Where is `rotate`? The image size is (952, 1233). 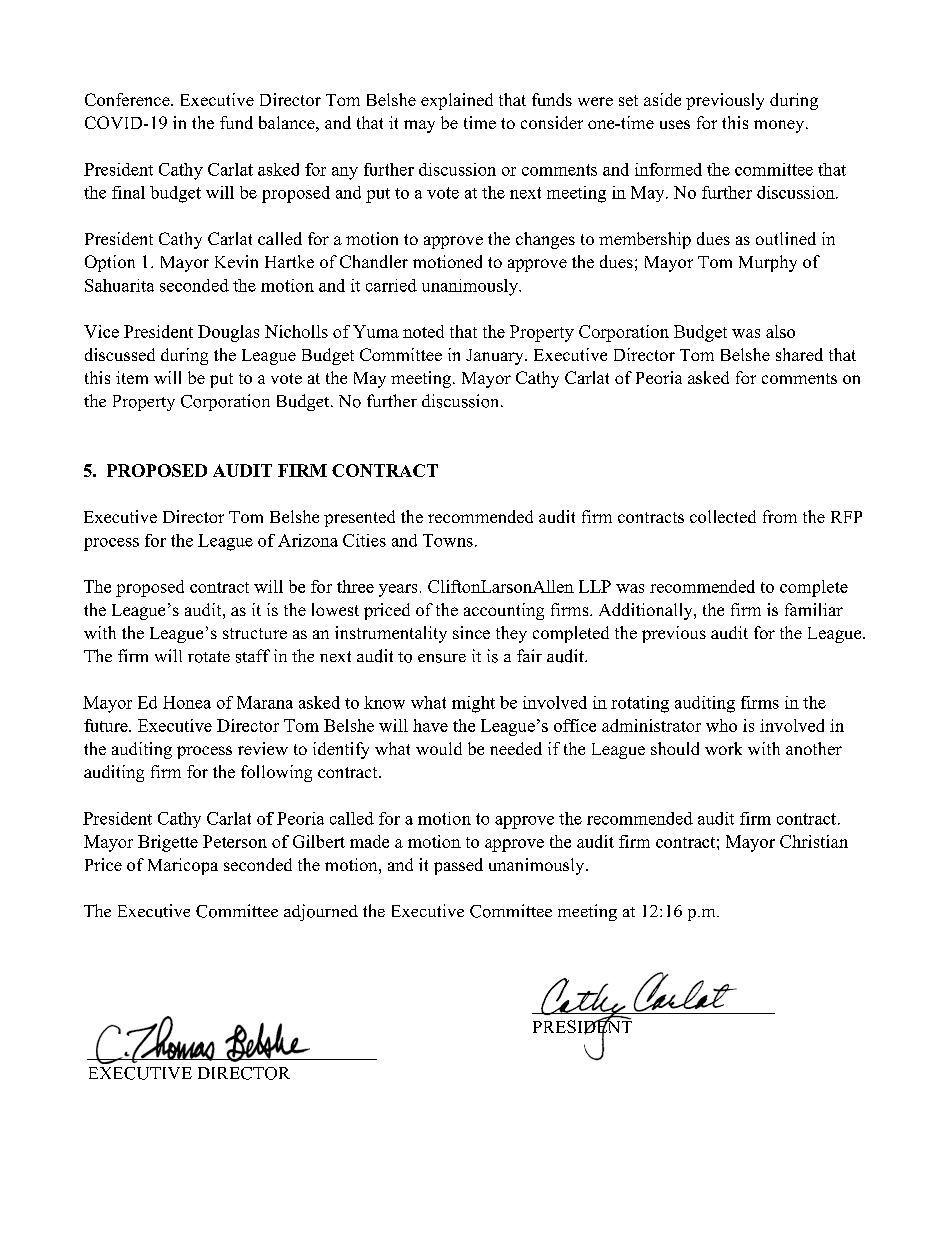
rotate is located at coordinates (209, 657).
